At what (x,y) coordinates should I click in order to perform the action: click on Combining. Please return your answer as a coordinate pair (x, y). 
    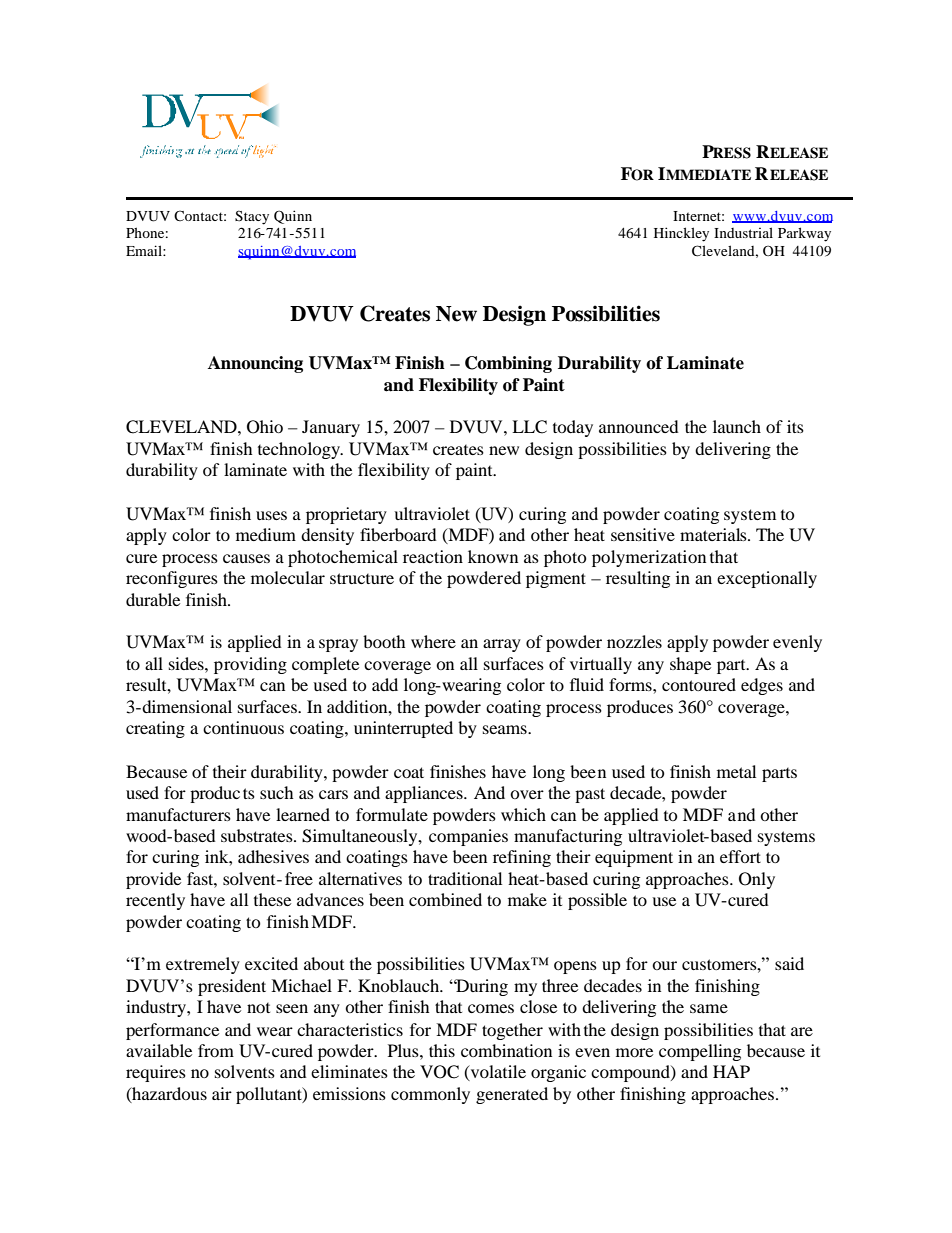
    Looking at the image, I should click on (508, 364).
